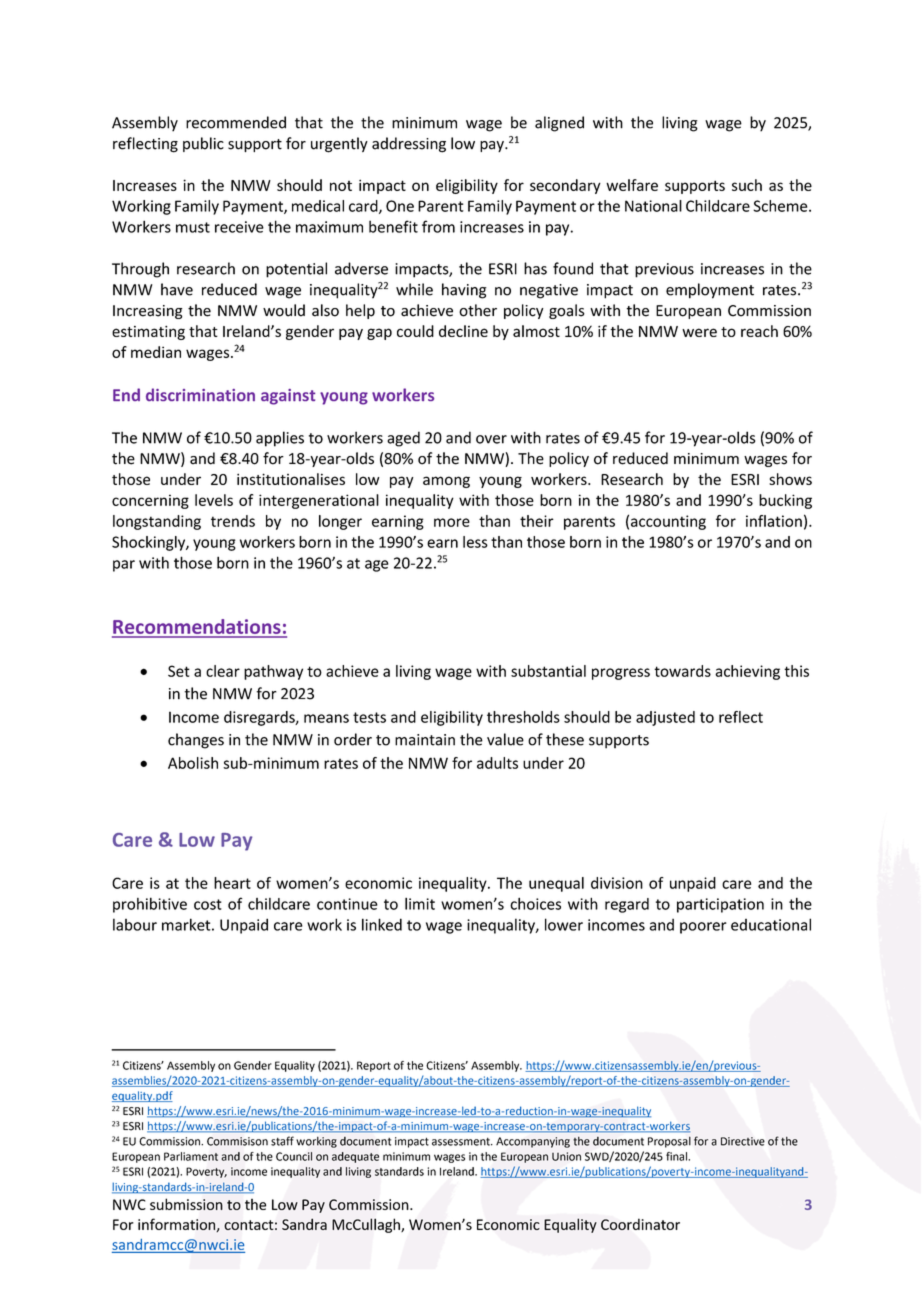 This document has height=1309, width=924. I want to click on among, so click(446, 482).
